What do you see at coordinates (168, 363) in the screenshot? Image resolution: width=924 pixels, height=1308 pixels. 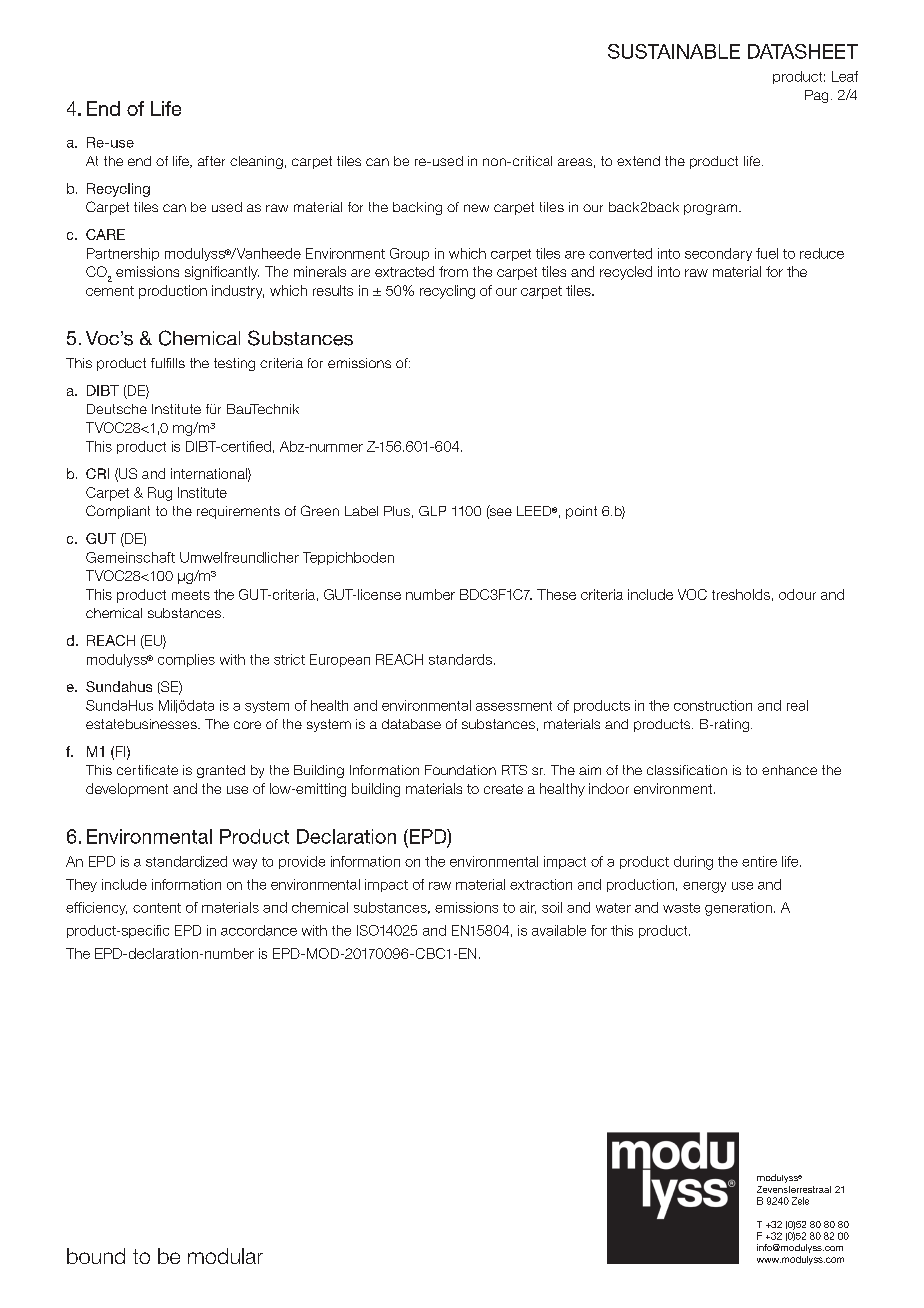 I see `fulfills` at bounding box center [168, 363].
